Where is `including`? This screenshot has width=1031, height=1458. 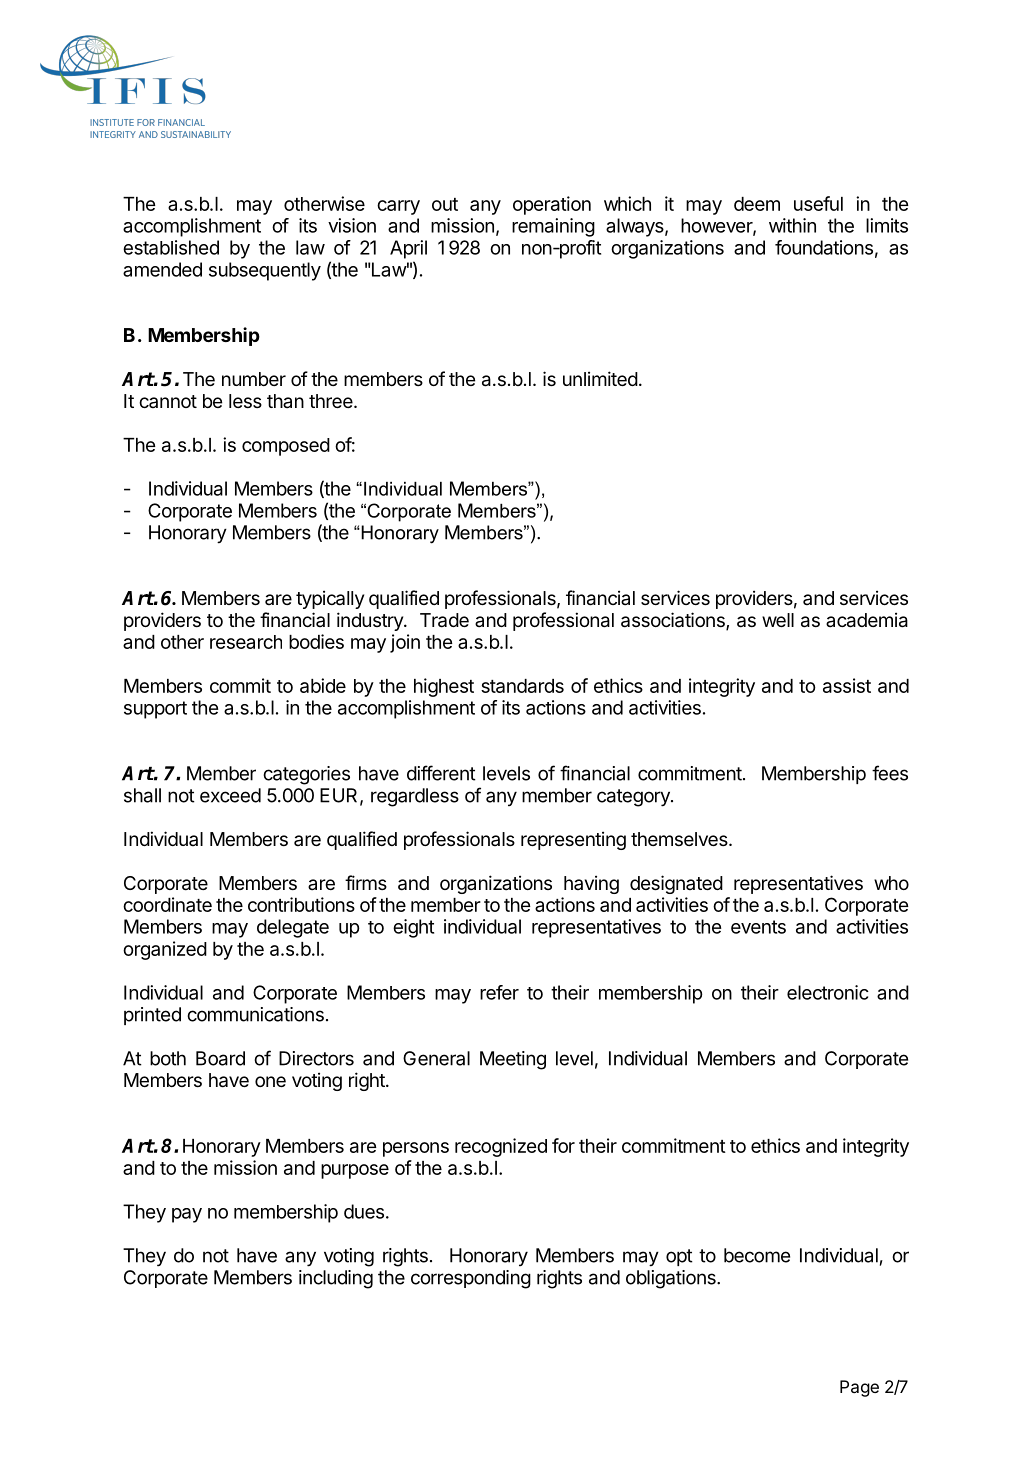
including is located at coordinates (336, 1279).
